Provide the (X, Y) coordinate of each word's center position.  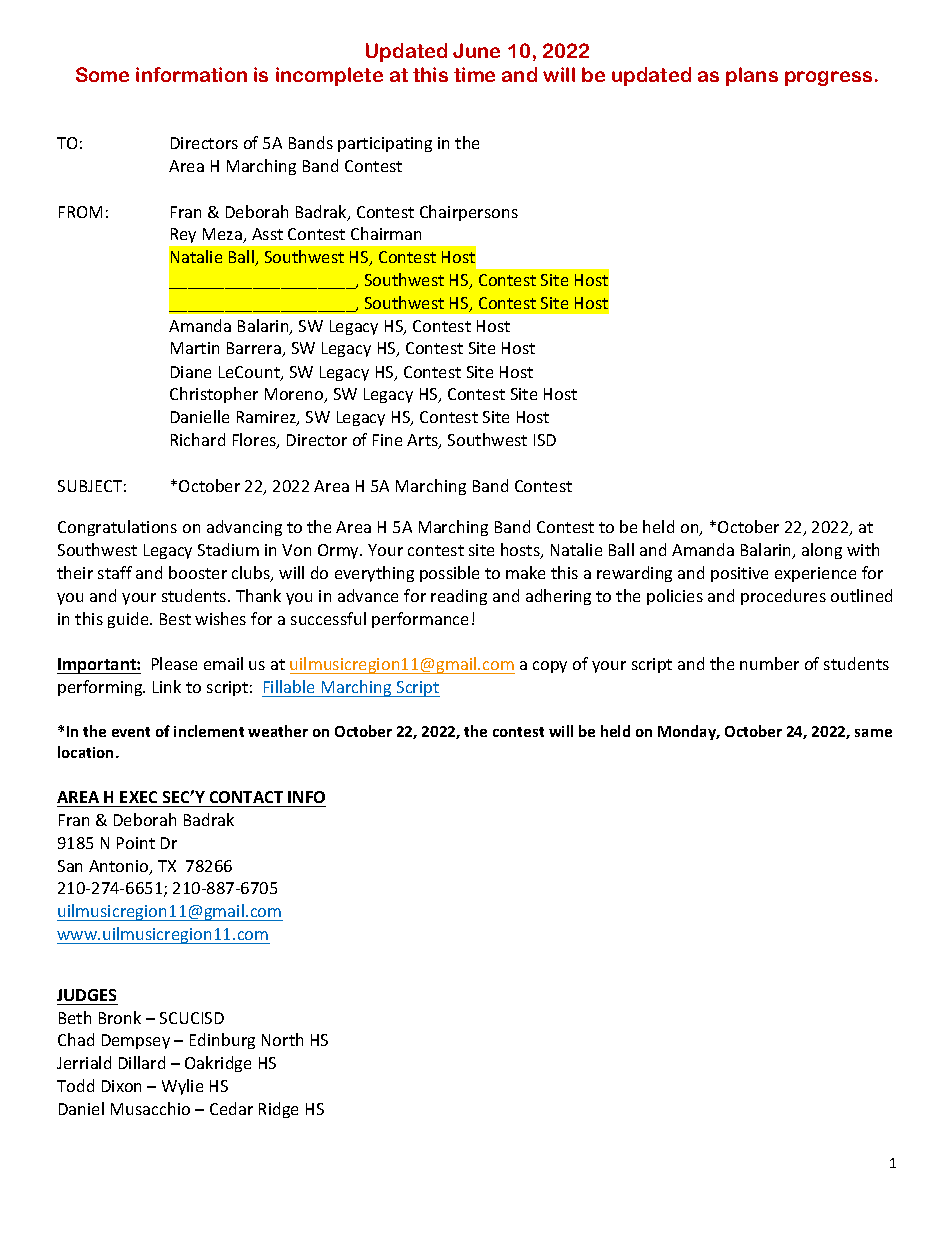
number (769, 663)
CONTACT (246, 797)
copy (550, 667)
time (474, 74)
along (822, 551)
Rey (183, 235)
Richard (198, 439)
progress (828, 78)
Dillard (142, 1062)
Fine (387, 440)
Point (136, 843)
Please (174, 663)
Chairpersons (469, 213)
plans (752, 76)
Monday (688, 732)
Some (102, 74)
